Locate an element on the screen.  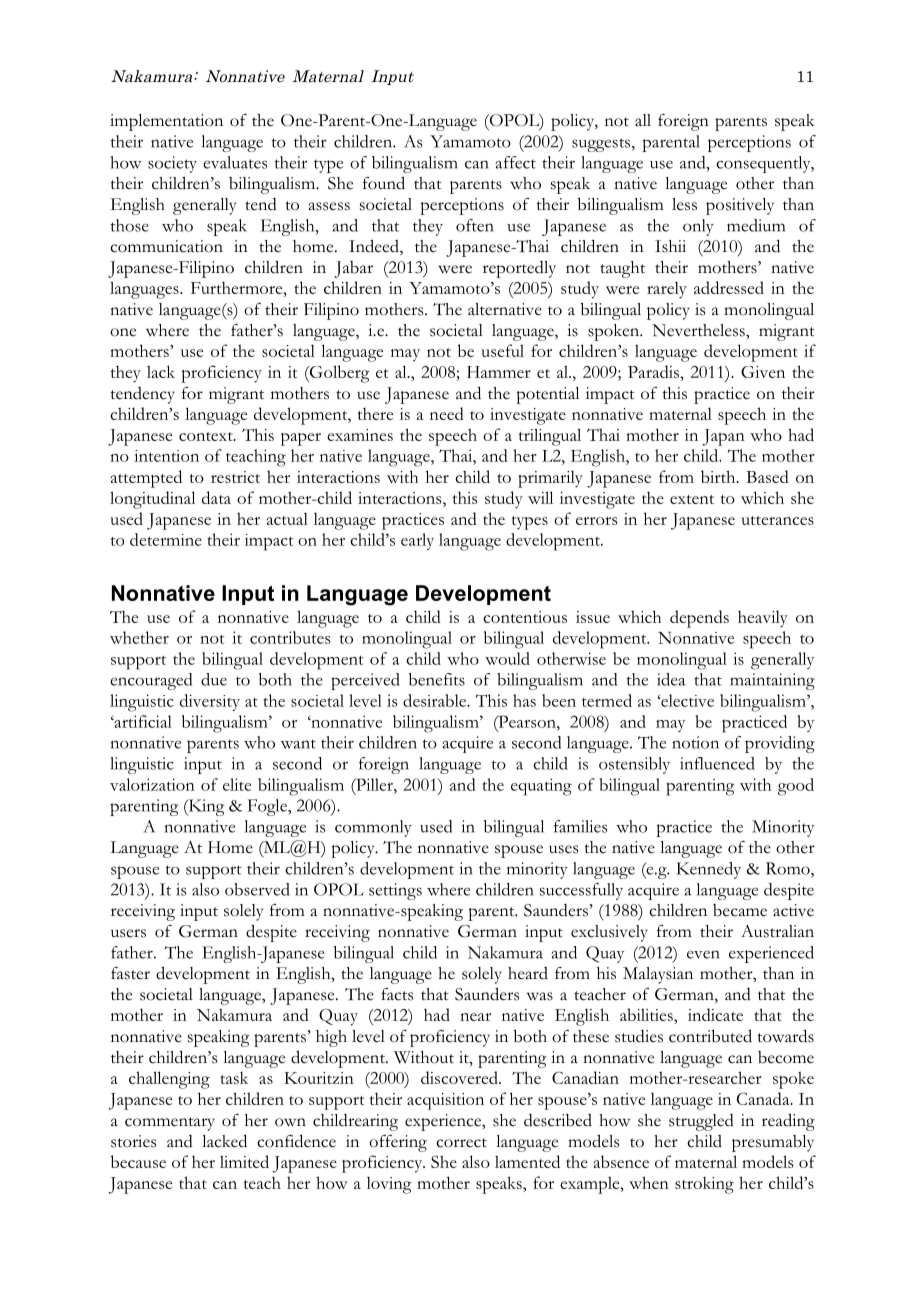
benefits is located at coordinates (437, 679).
